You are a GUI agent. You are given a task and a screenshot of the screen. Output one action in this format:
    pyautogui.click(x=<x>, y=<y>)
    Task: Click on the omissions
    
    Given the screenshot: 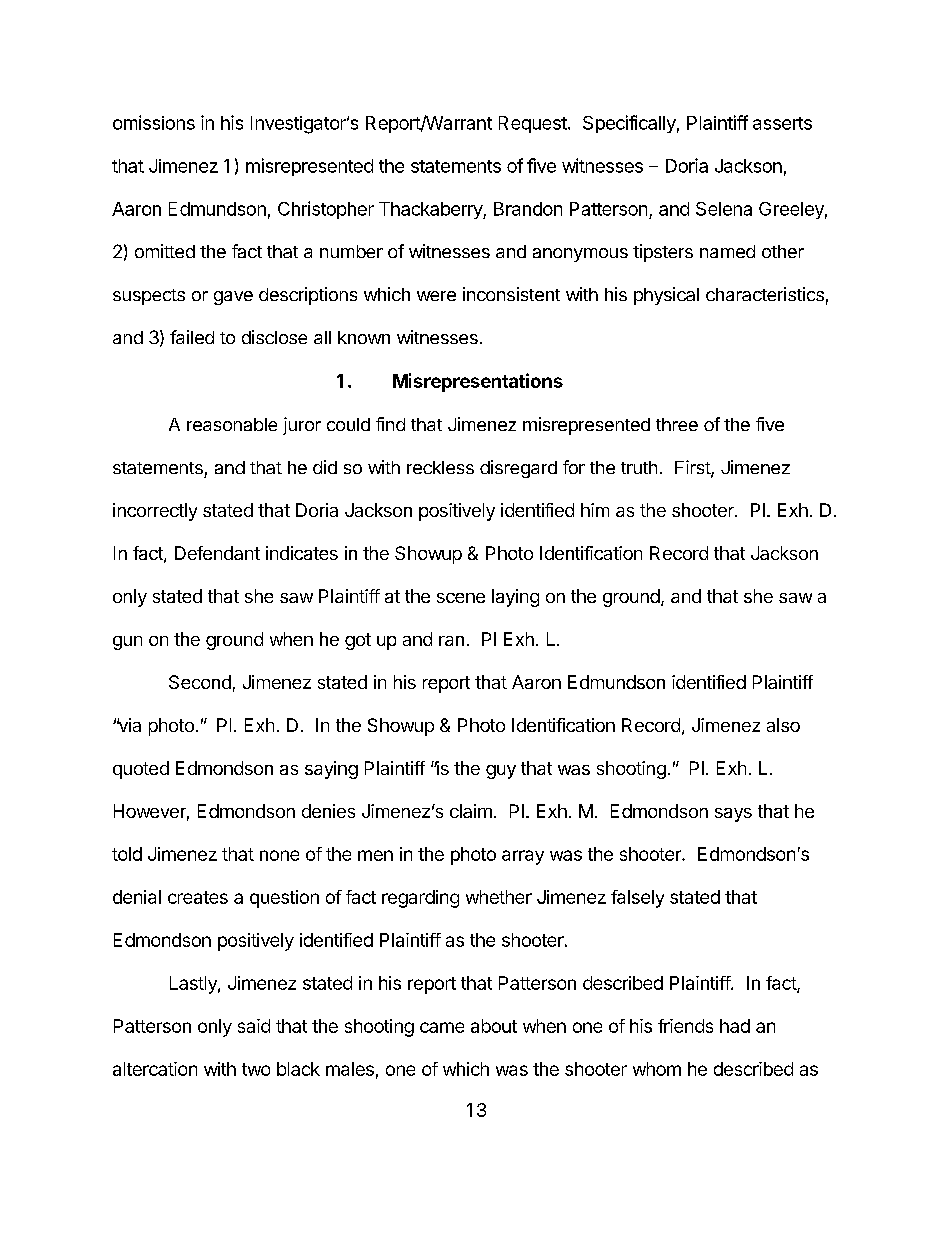 What is the action you would take?
    pyautogui.click(x=154, y=122)
